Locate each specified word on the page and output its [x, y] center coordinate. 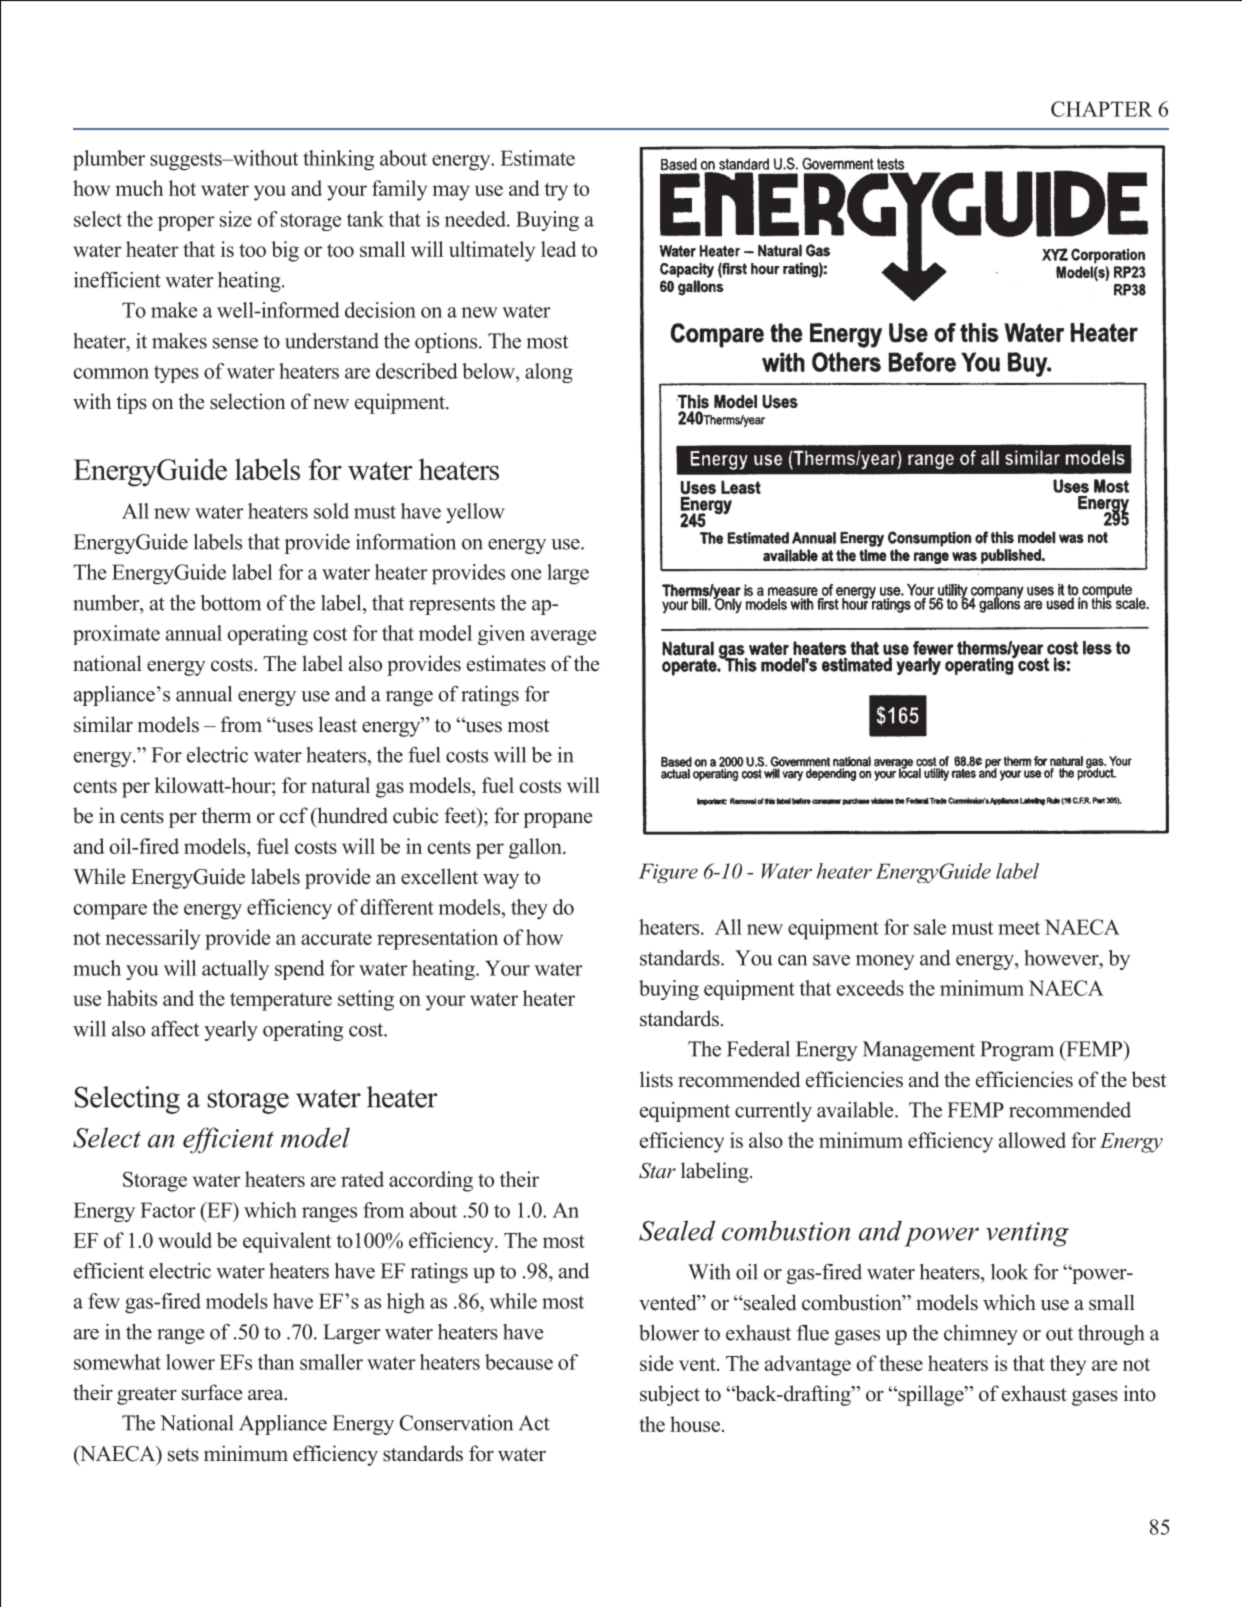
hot [182, 188]
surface [212, 1392]
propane [557, 820]
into [1140, 1393]
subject [670, 1395]
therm [226, 815]
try [556, 191]
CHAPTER [1102, 109]
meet [1019, 928]
